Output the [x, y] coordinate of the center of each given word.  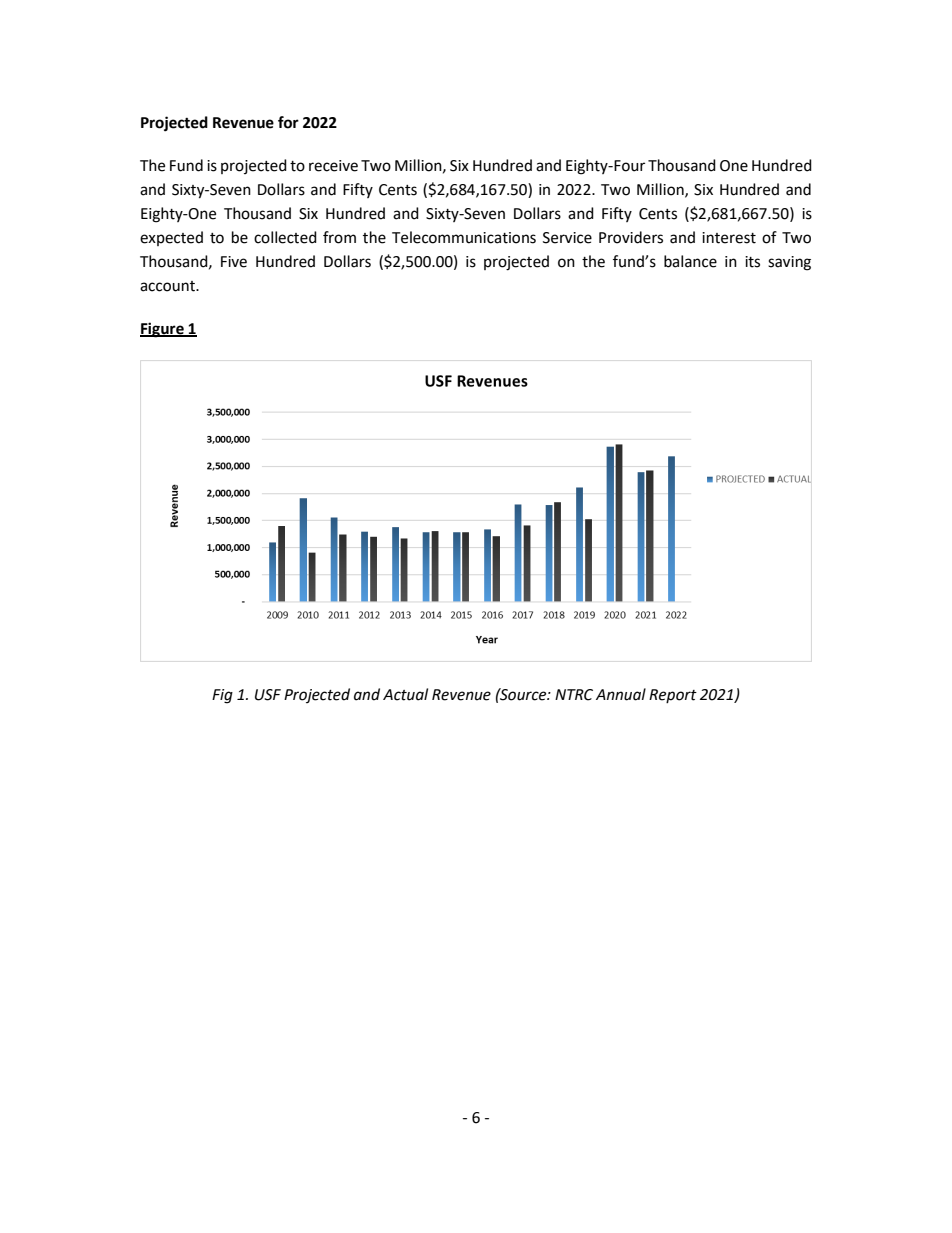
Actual [405, 694]
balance [690, 261]
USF [268, 695]
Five [234, 262]
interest [729, 238]
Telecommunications [464, 237]
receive [333, 166]
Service [567, 238]
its [752, 262]
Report [673, 696]
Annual [621, 694]
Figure [163, 330]
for [288, 122]
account [169, 286]
